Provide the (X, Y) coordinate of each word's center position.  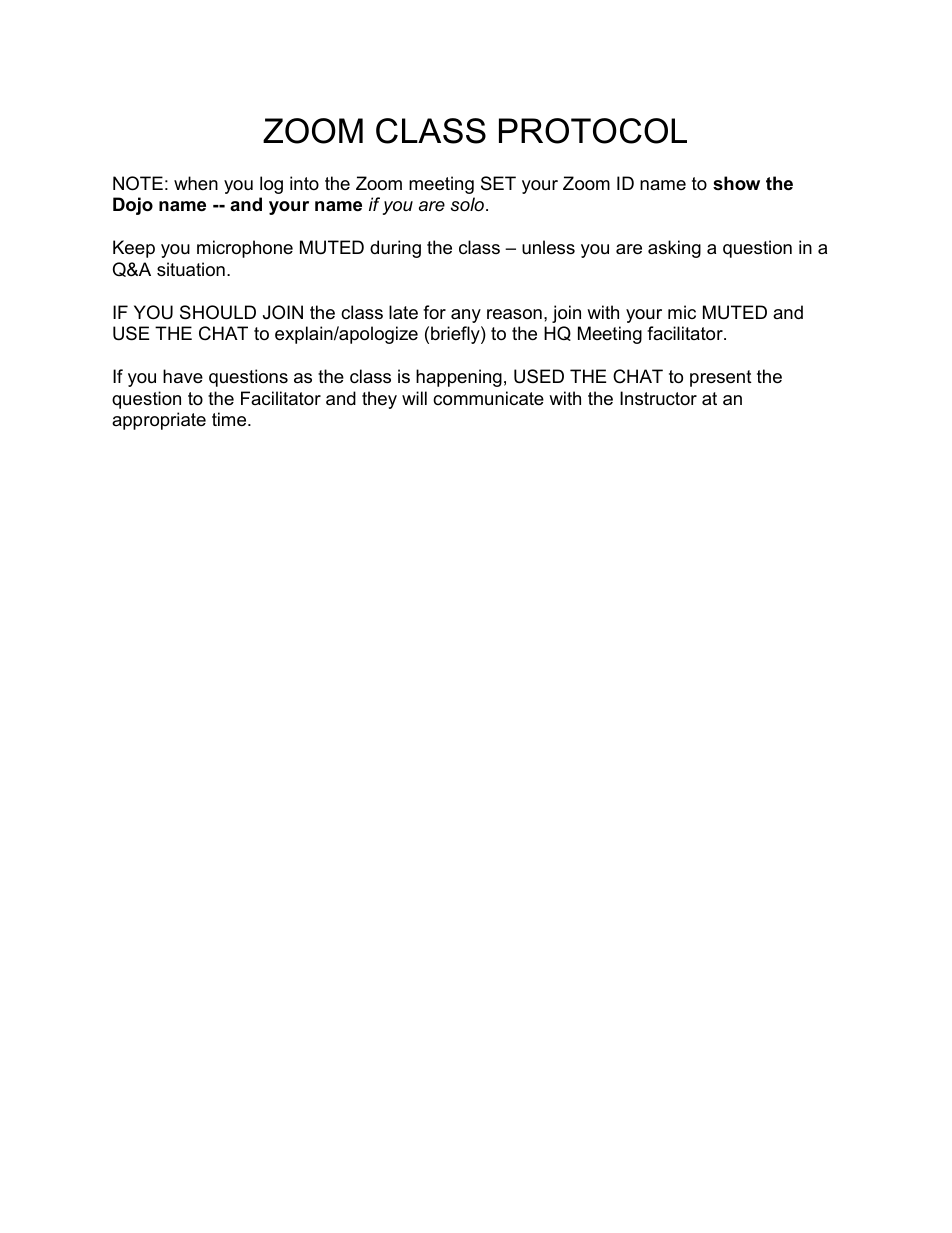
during (395, 249)
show (736, 183)
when (196, 183)
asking (674, 249)
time (230, 419)
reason (514, 314)
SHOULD (218, 312)
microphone (245, 249)
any (466, 316)
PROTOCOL (593, 131)
